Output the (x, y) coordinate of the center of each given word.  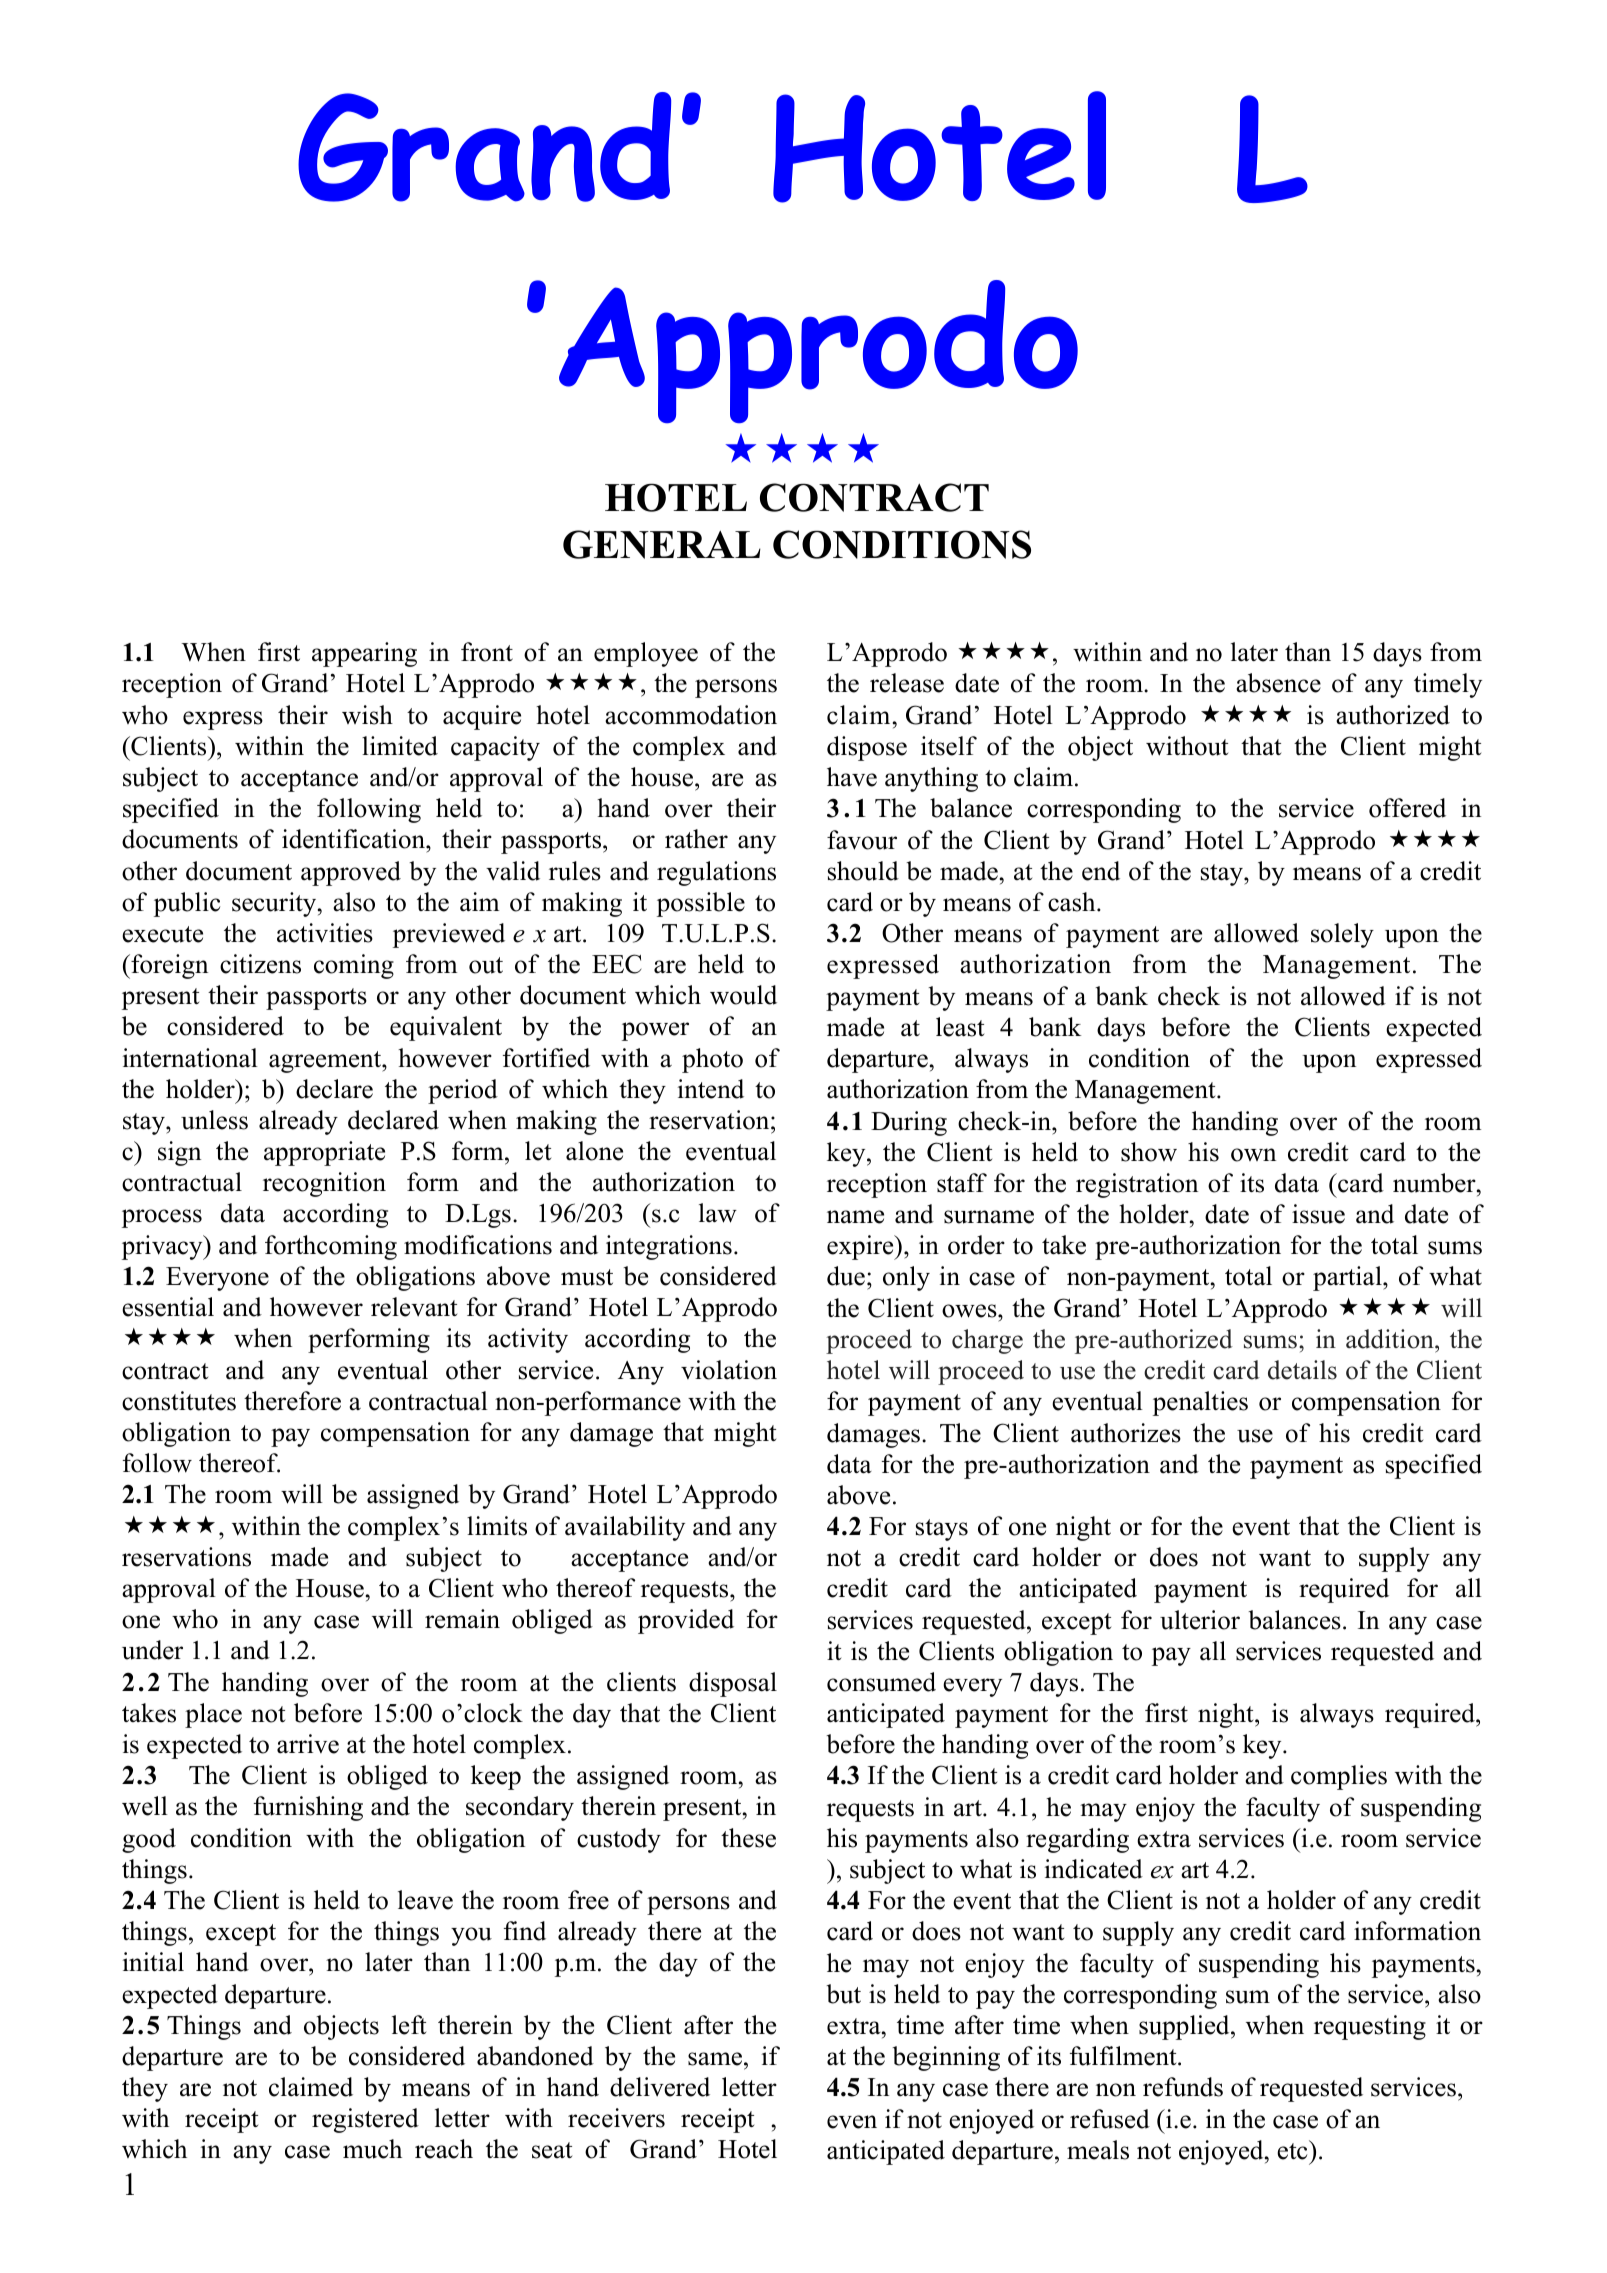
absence (1278, 683)
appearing (364, 654)
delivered (660, 2087)
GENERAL (662, 544)
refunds (1183, 2087)
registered (365, 2120)
